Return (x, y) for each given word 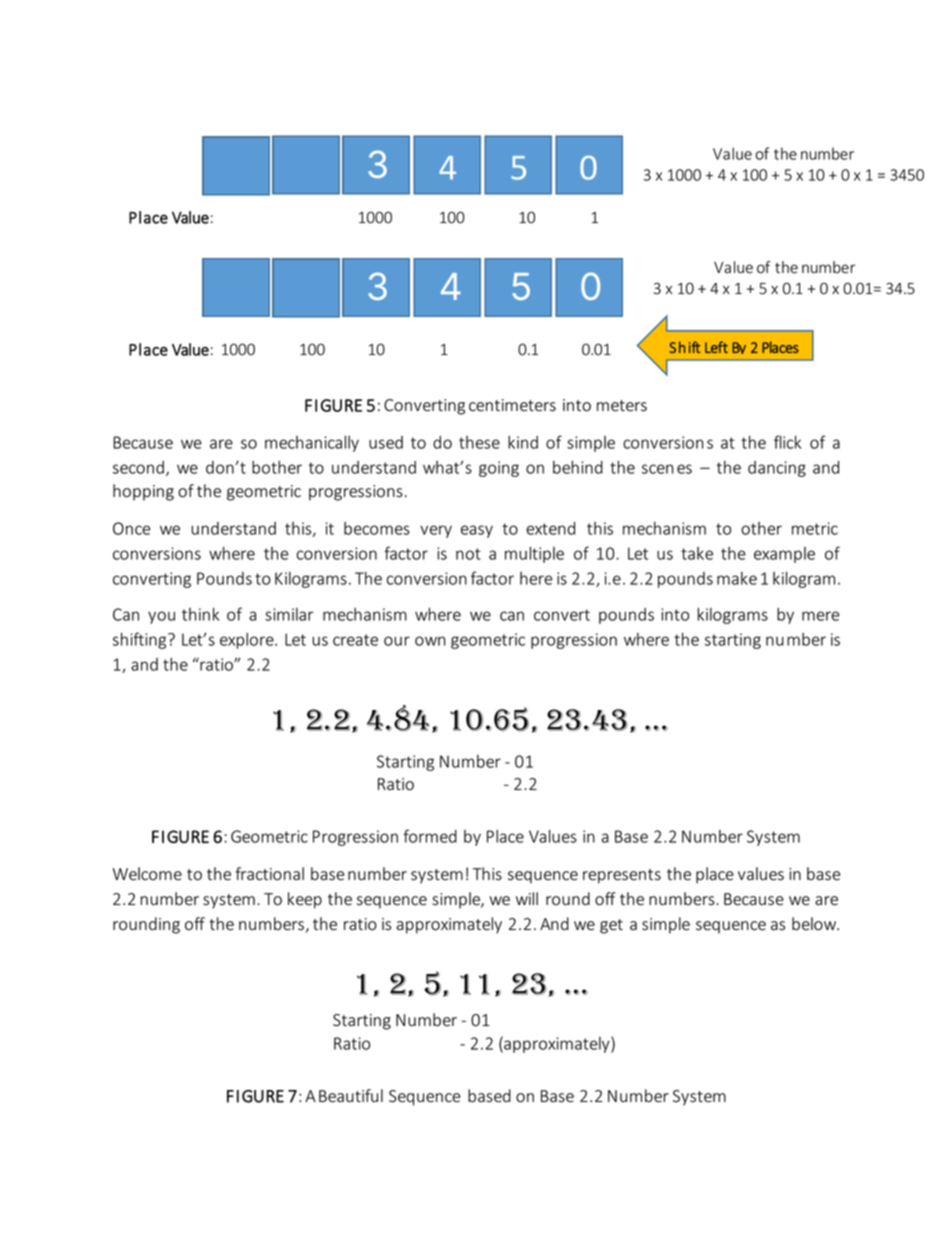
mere (820, 616)
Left (716, 347)
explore (248, 641)
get (611, 926)
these (479, 442)
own (430, 641)
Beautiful (351, 1096)
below (815, 924)
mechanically (312, 443)
